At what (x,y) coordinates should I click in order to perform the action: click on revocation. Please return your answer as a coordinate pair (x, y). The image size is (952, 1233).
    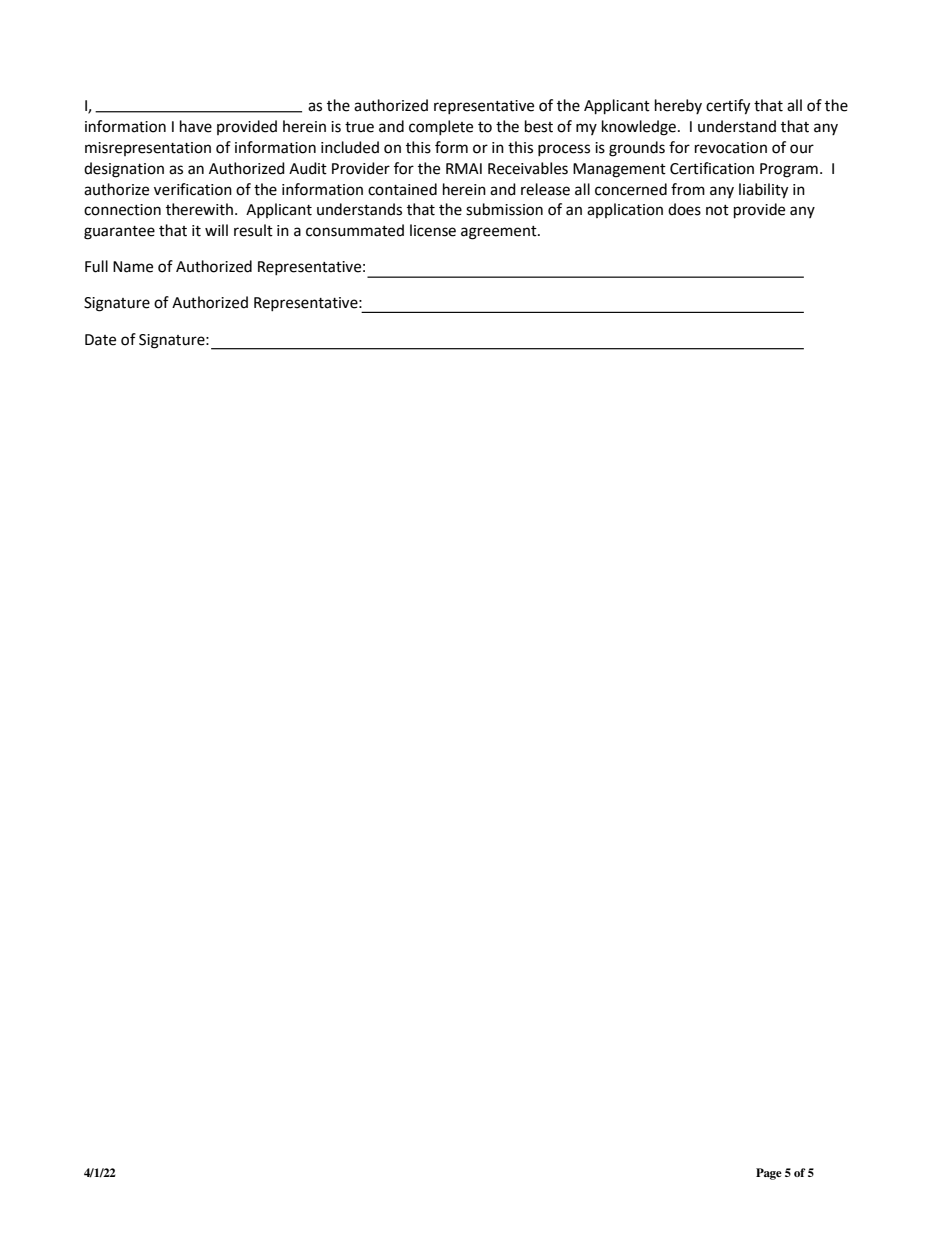
    Looking at the image, I should click on (731, 148).
